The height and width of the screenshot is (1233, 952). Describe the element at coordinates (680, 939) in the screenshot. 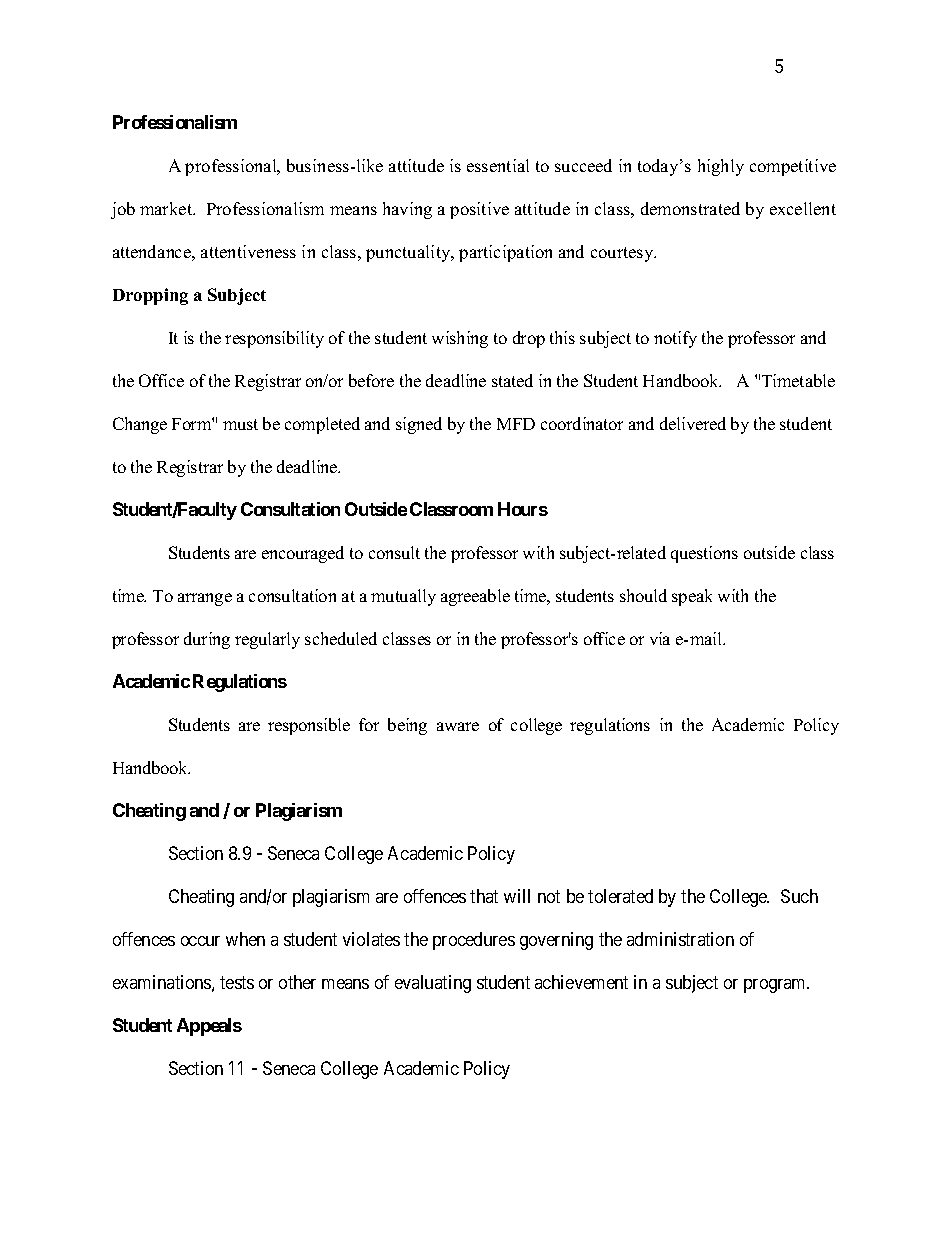

I see `administration` at that location.
